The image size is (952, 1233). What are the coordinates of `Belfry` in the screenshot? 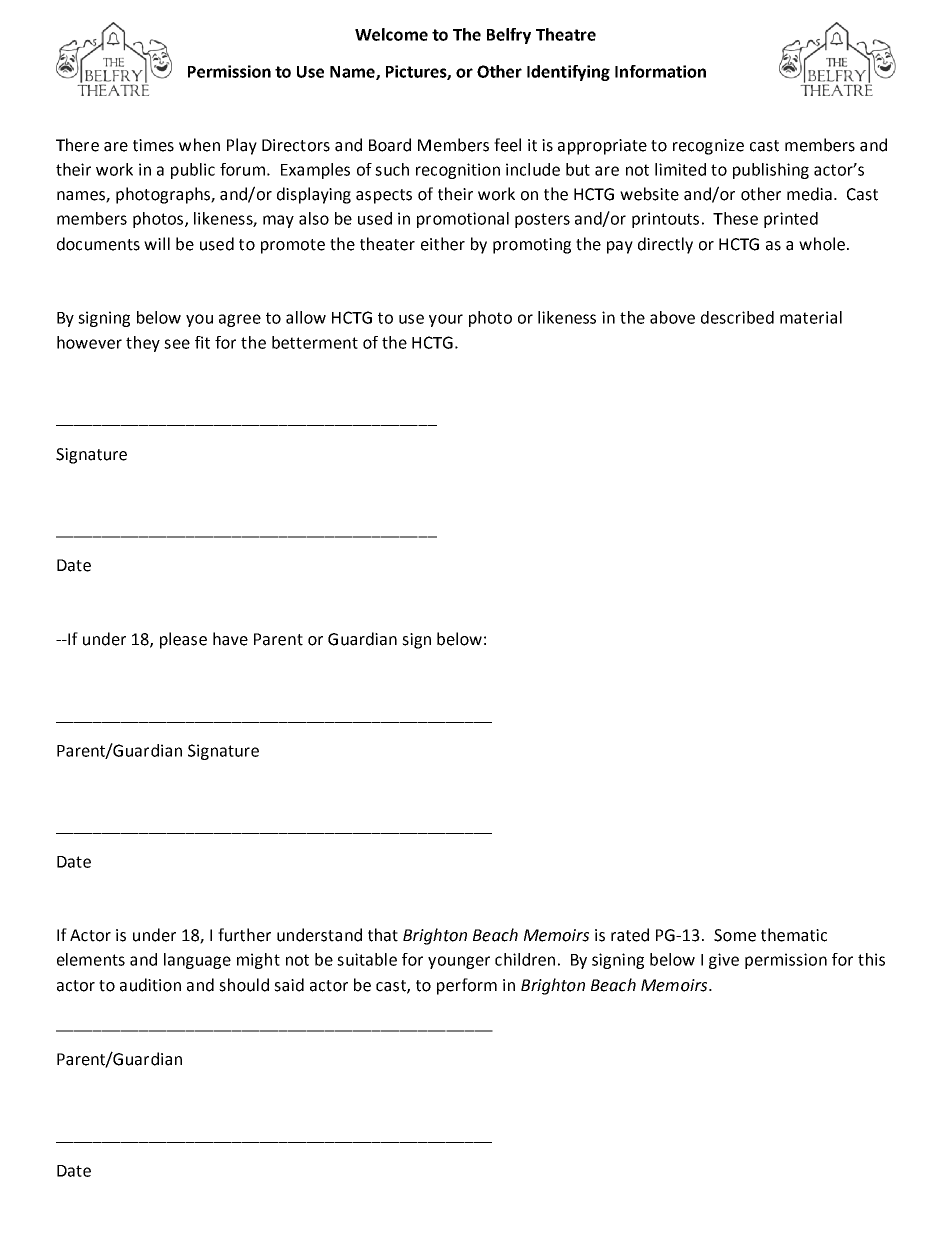 It's located at (509, 36).
